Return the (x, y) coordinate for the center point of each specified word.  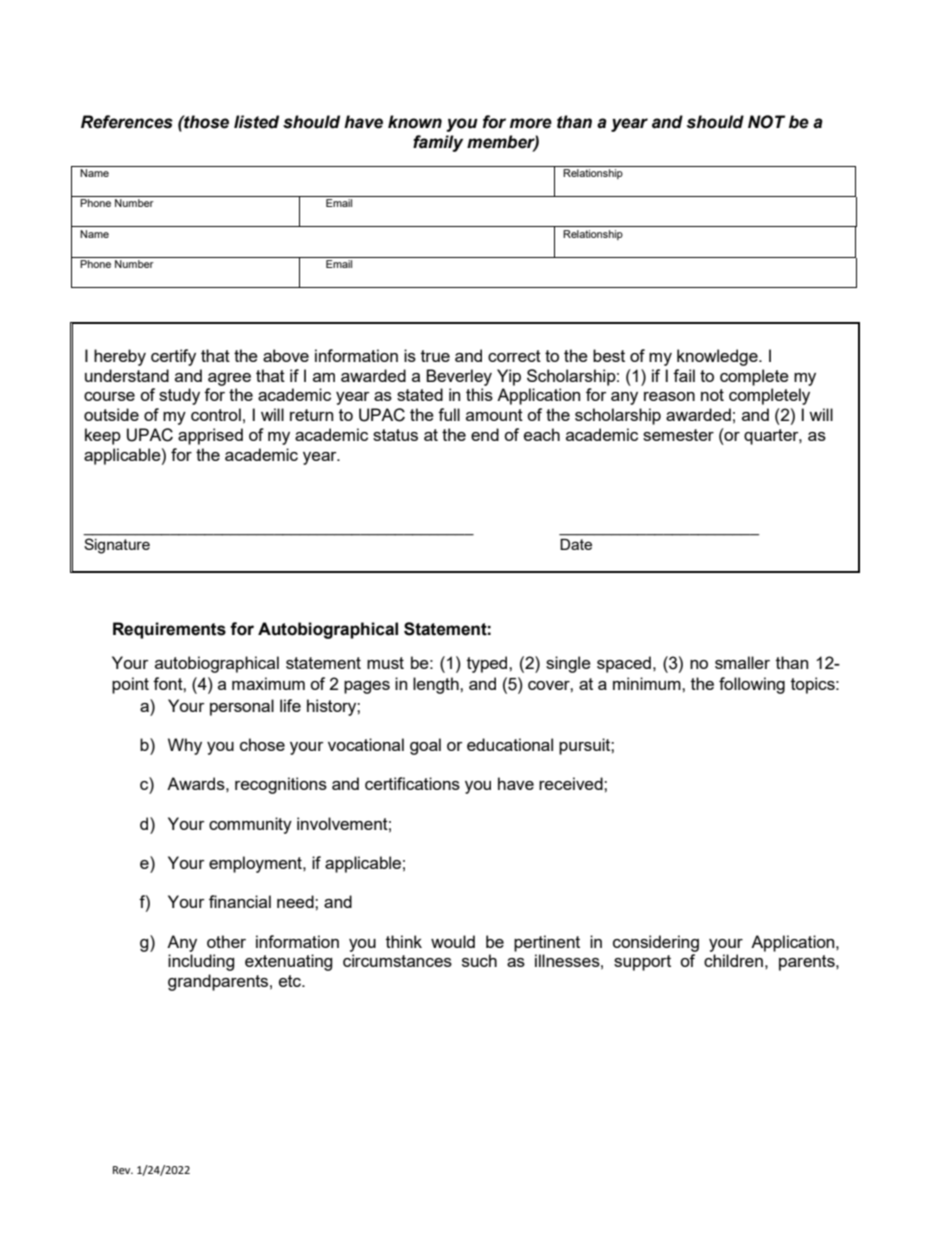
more (531, 123)
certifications (412, 783)
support (642, 963)
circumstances (397, 960)
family (438, 143)
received (572, 783)
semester (678, 435)
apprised (210, 436)
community (250, 825)
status (395, 435)
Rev (123, 1170)
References (127, 122)
